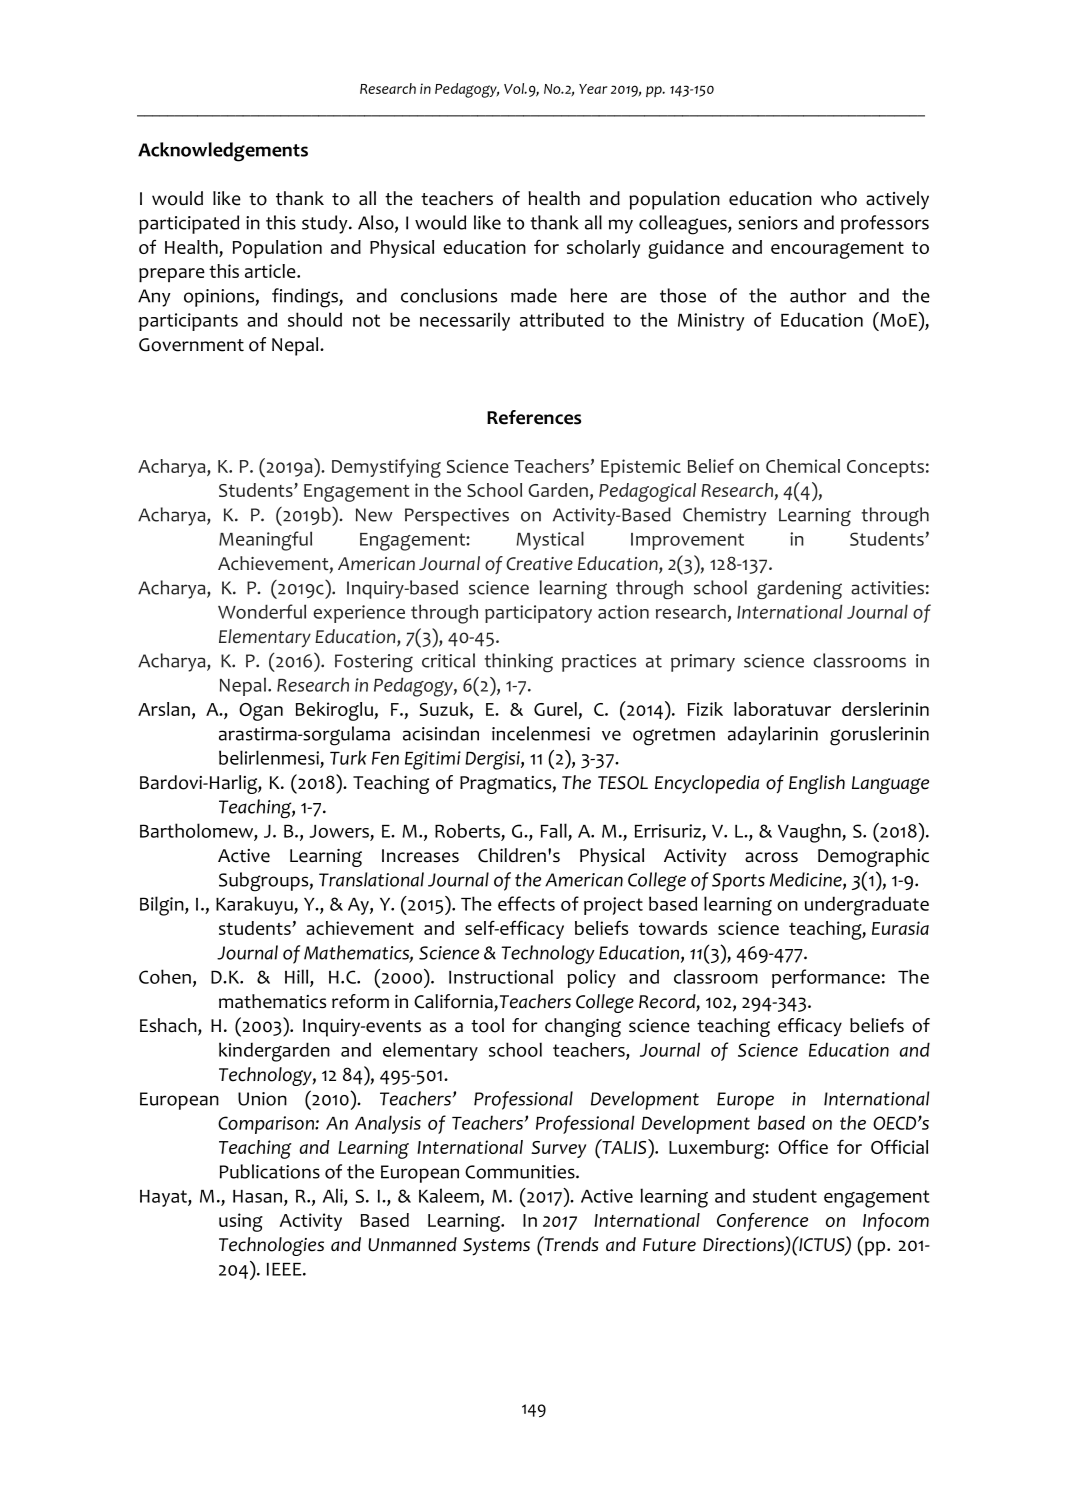 The height and width of the document is (1506, 1068). Describe the element at coordinates (521, 1172) in the document. I see `Communities` at that location.
